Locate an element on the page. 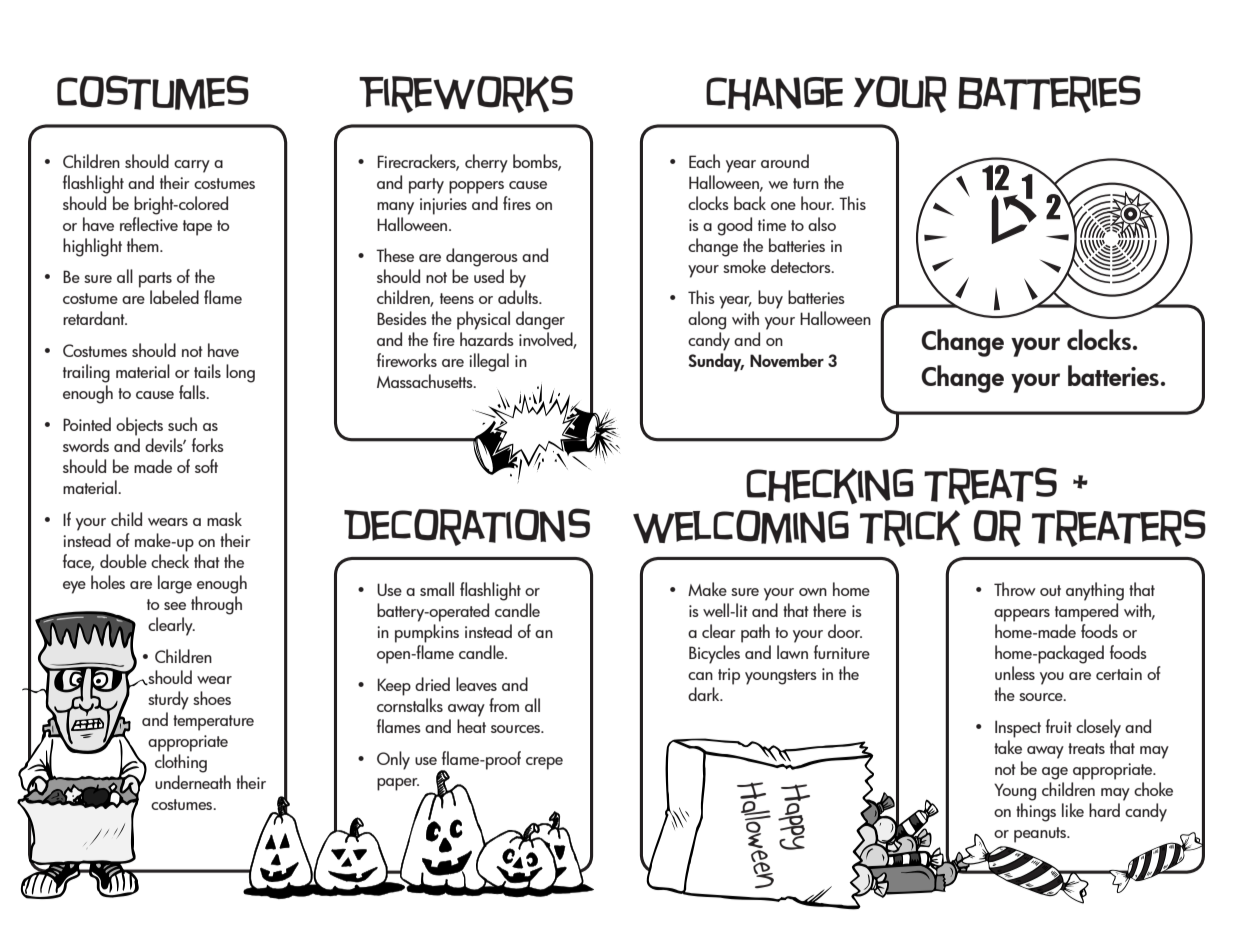 This document has height=952, width=1233. path is located at coordinates (755, 633).
